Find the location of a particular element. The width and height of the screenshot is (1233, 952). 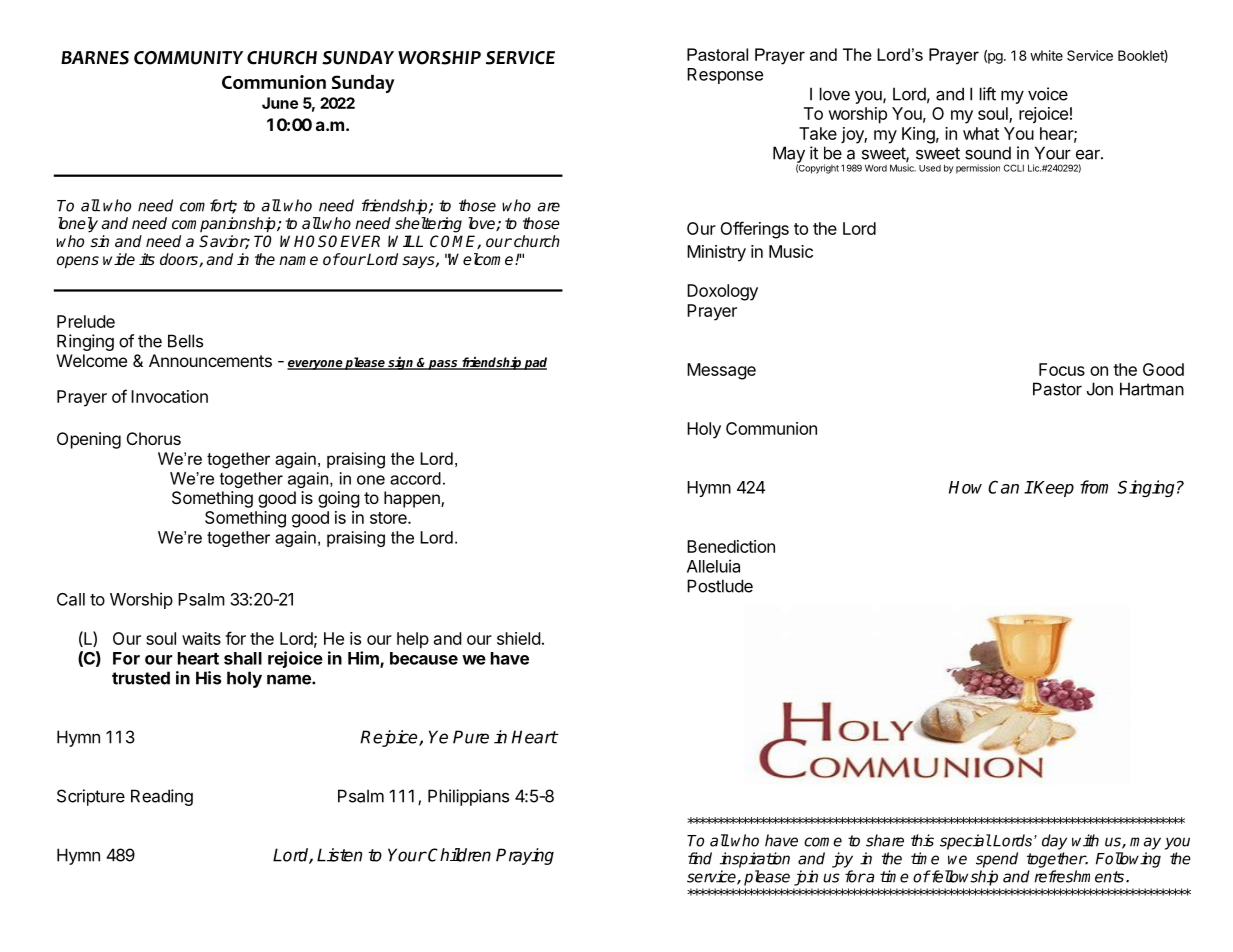

Keep is located at coordinates (1053, 489).
